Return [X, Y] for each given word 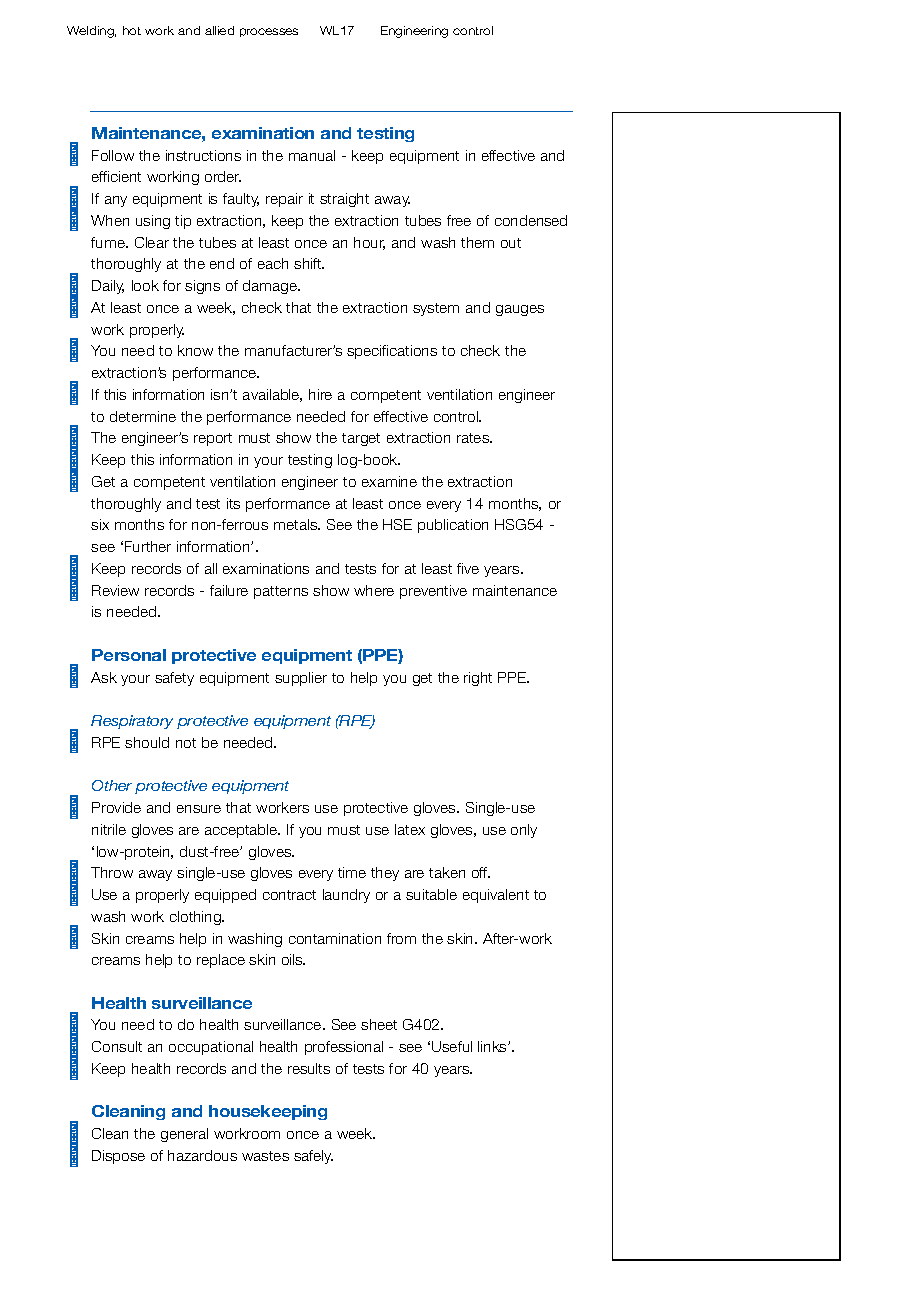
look [145, 285]
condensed [531, 220]
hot [132, 30]
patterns [281, 592]
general [184, 1135]
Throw [112, 872]
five [468, 568]
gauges [520, 310]
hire [320, 394]
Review [115, 590]
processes [269, 32]
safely [313, 1157]
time [352, 872]
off [481, 872]
